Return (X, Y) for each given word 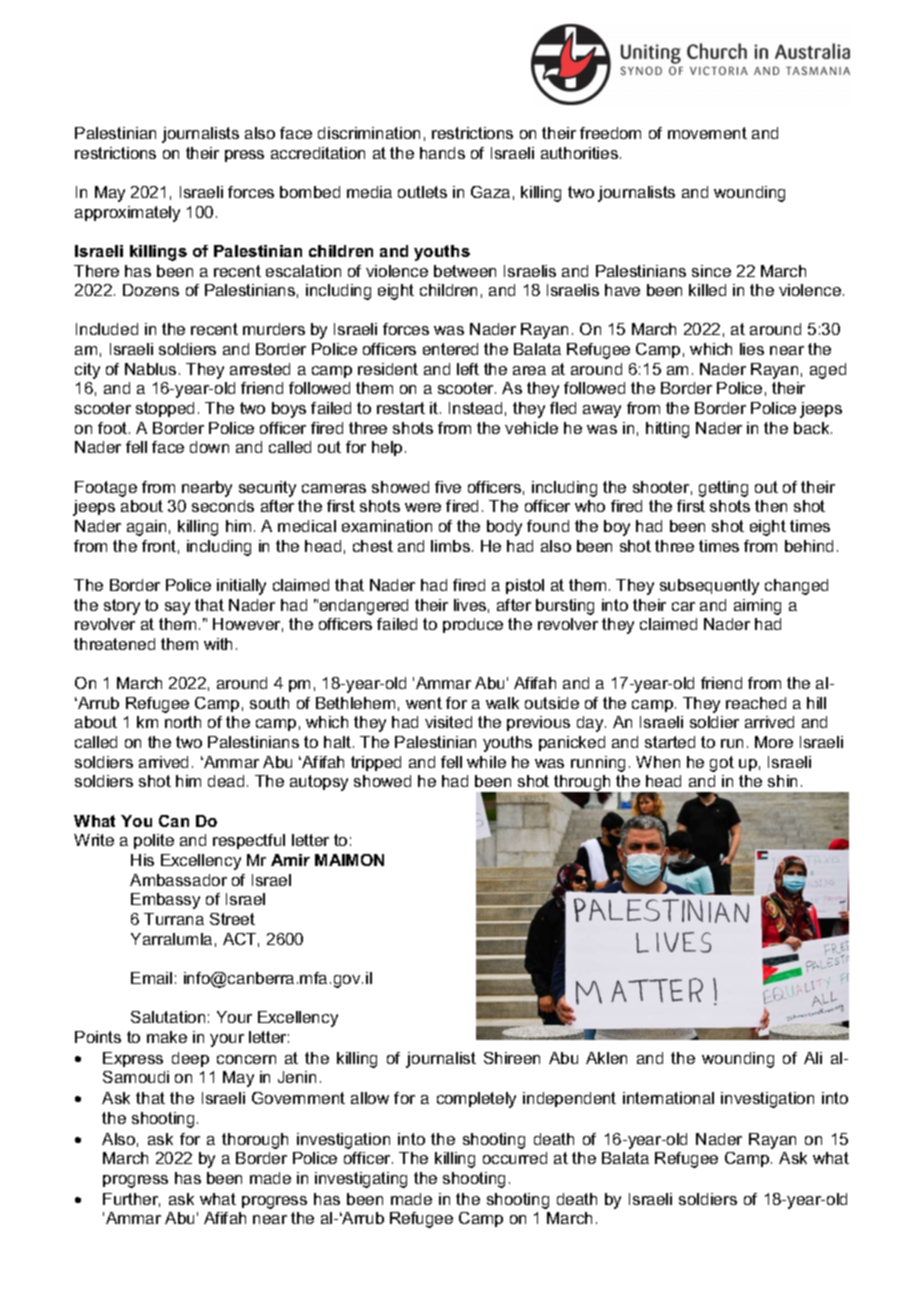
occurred (515, 1158)
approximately (127, 214)
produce (473, 625)
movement (707, 133)
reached (756, 703)
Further (131, 1200)
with (218, 644)
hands (442, 153)
